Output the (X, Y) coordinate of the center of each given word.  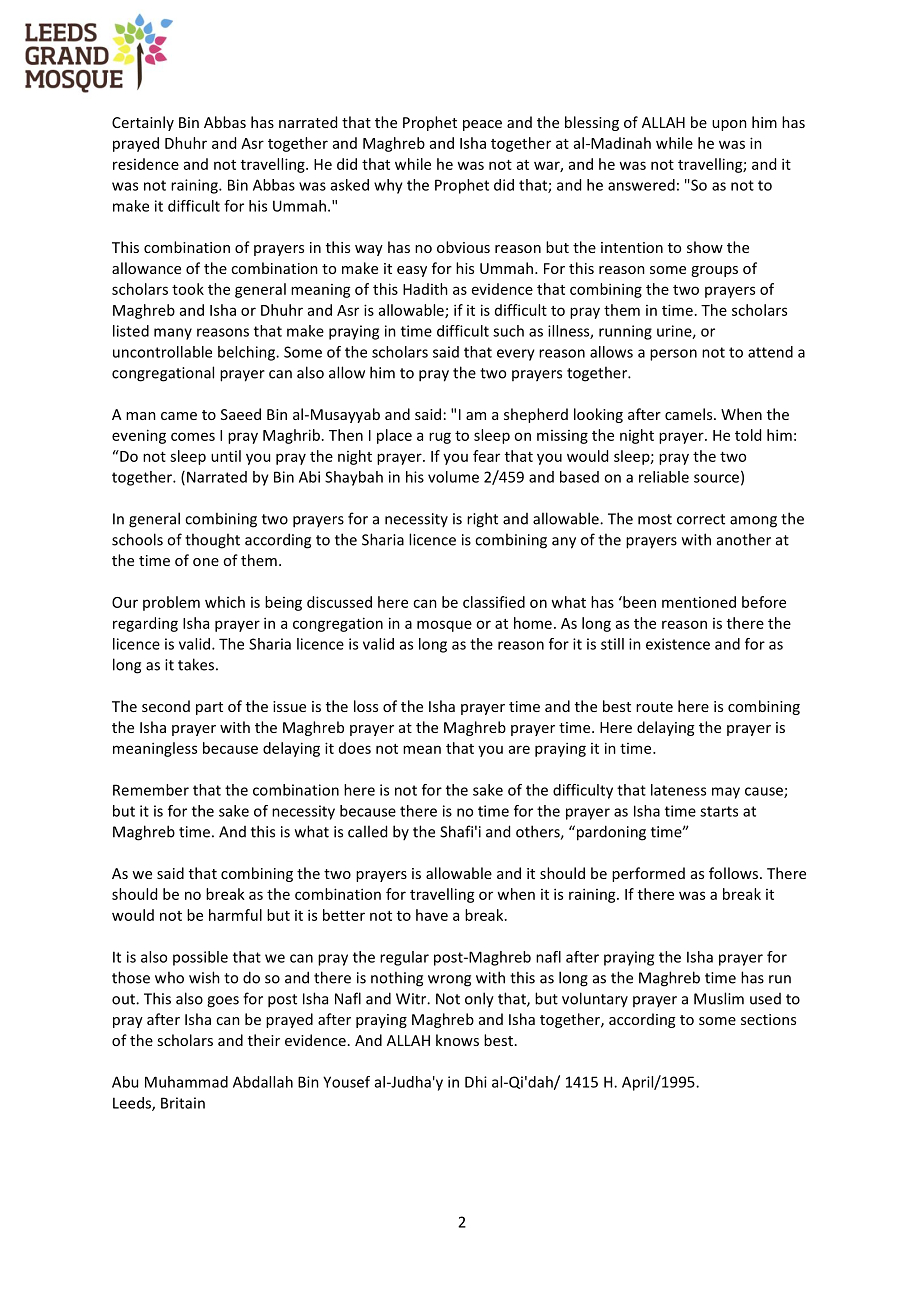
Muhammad (186, 1082)
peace (482, 125)
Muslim (719, 998)
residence (146, 164)
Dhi (476, 1082)
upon (729, 125)
